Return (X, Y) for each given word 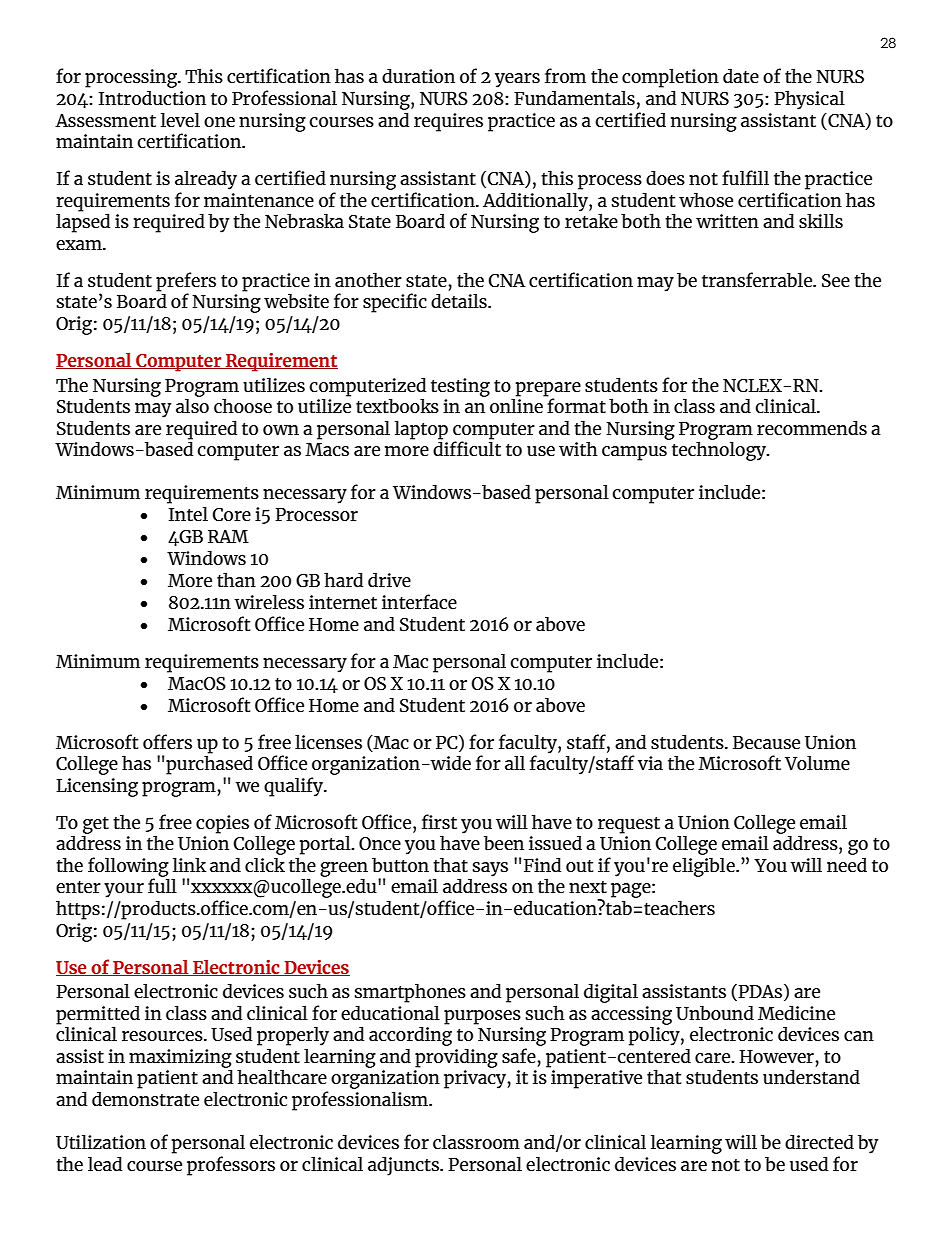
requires (448, 122)
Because (766, 742)
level (180, 119)
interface (419, 601)
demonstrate (145, 1098)
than (236, 579)
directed (819, 1141)
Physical (809, 100)
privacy (476, 1079)
